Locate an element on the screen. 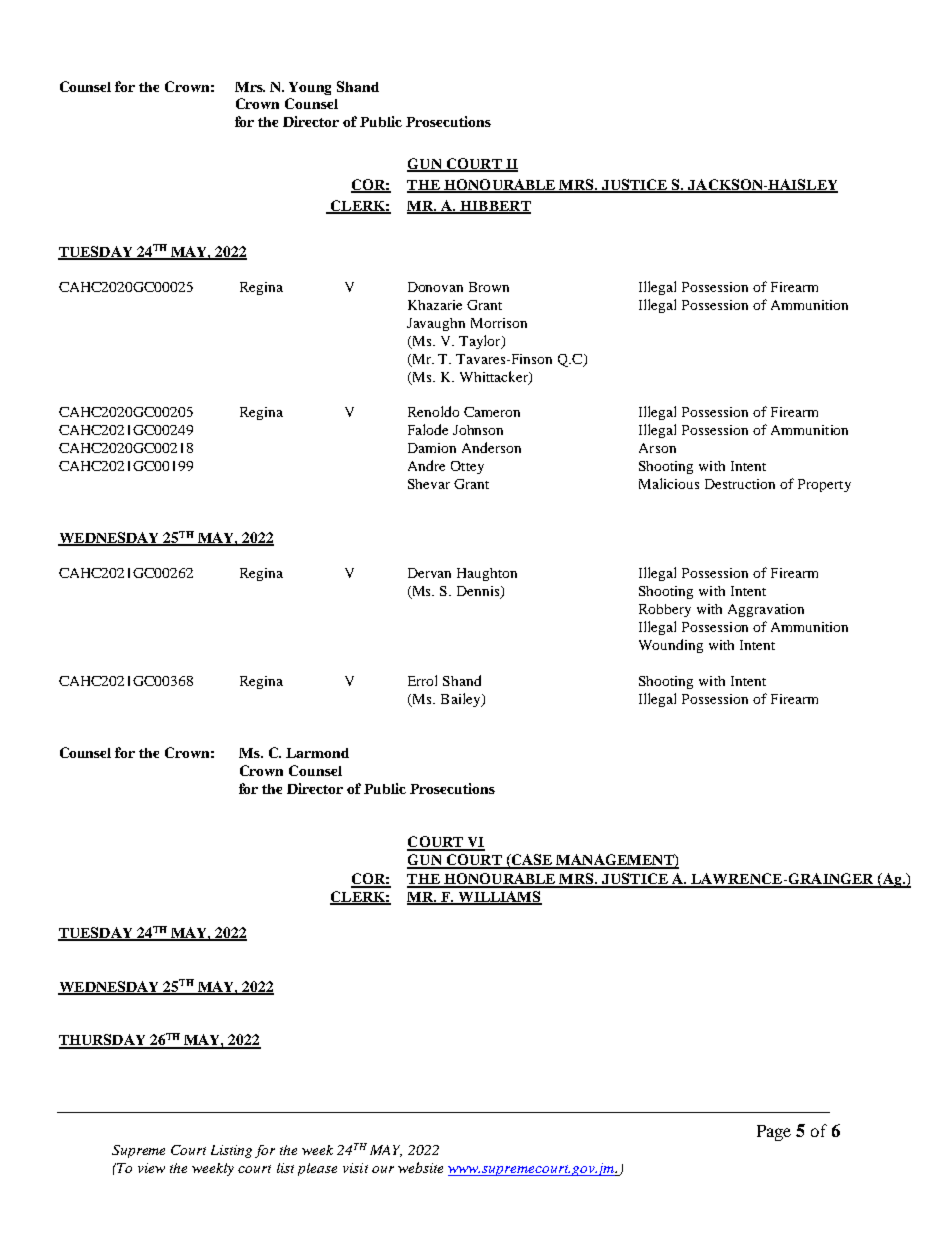 This screenshot has height=1233, width=952. Aggravation is located at coordinates (766, 610).
